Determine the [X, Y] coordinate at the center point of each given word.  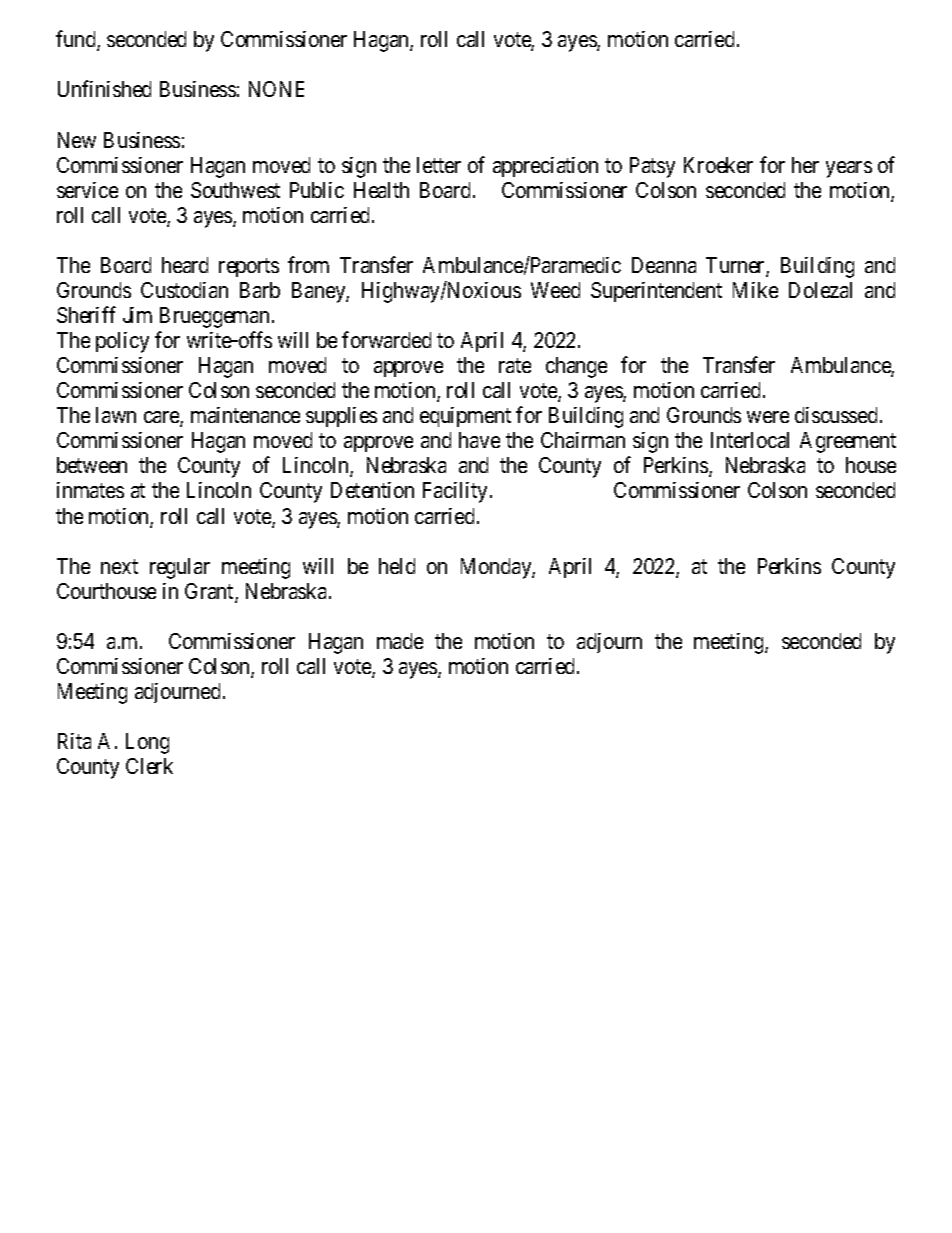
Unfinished [104, 88]
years [849, 169]
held [397, 566]
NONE [276, 89]
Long [147, 743]
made [400, 641]
